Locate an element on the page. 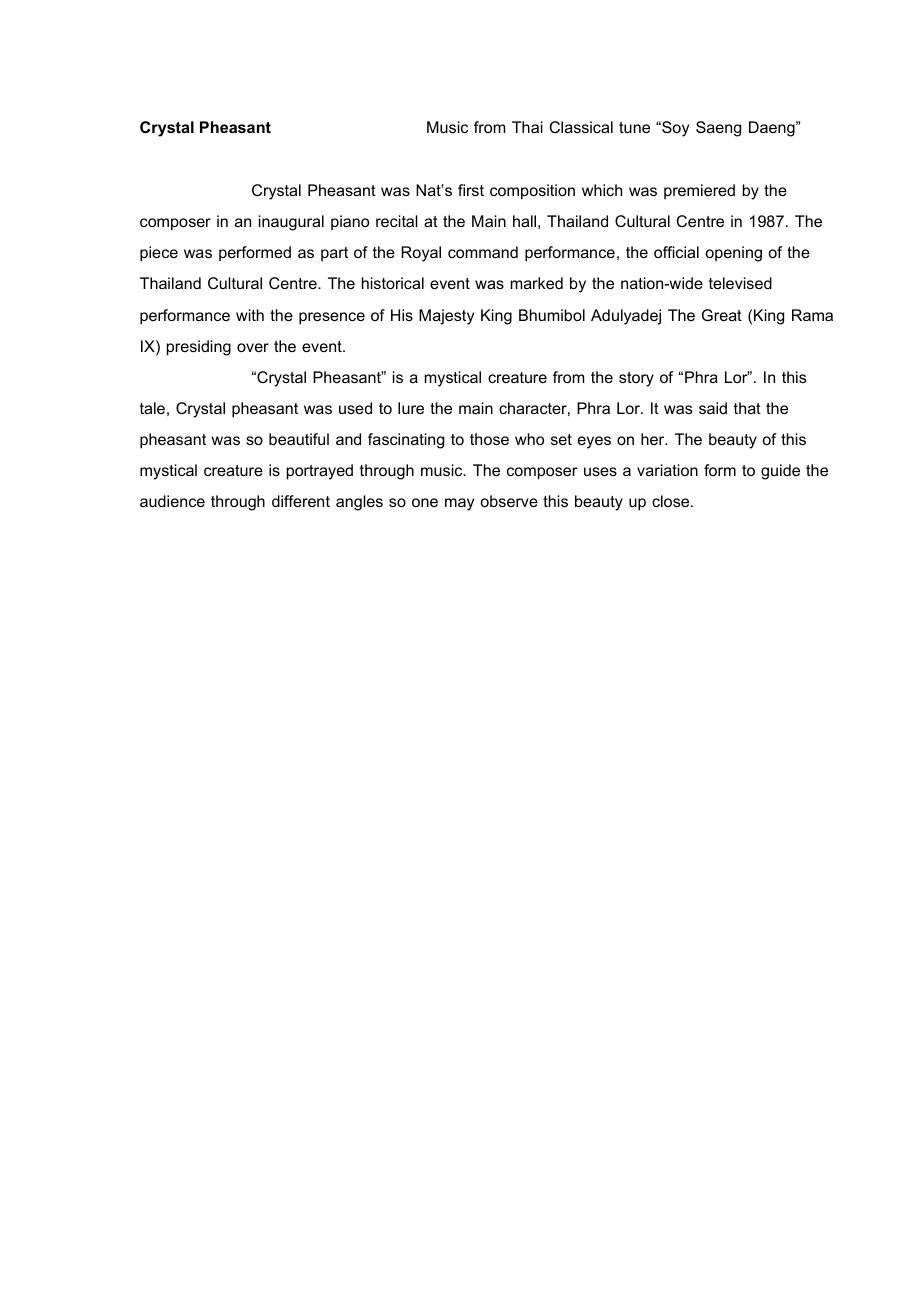 This image has height=1308, width=924. with is located at coordinates (250, 315).
